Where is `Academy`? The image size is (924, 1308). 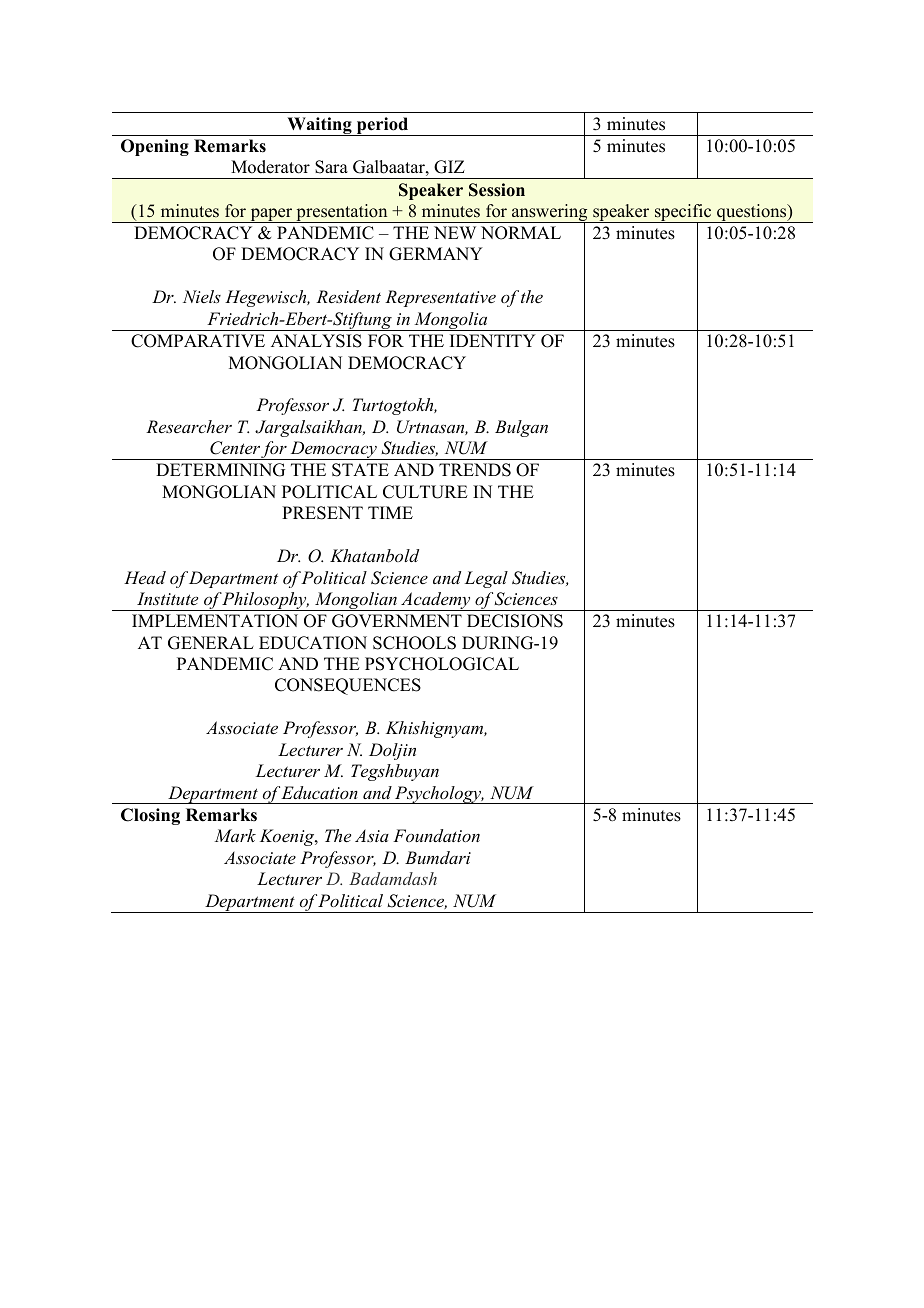
Academy is located at coordinates (436, 601).
